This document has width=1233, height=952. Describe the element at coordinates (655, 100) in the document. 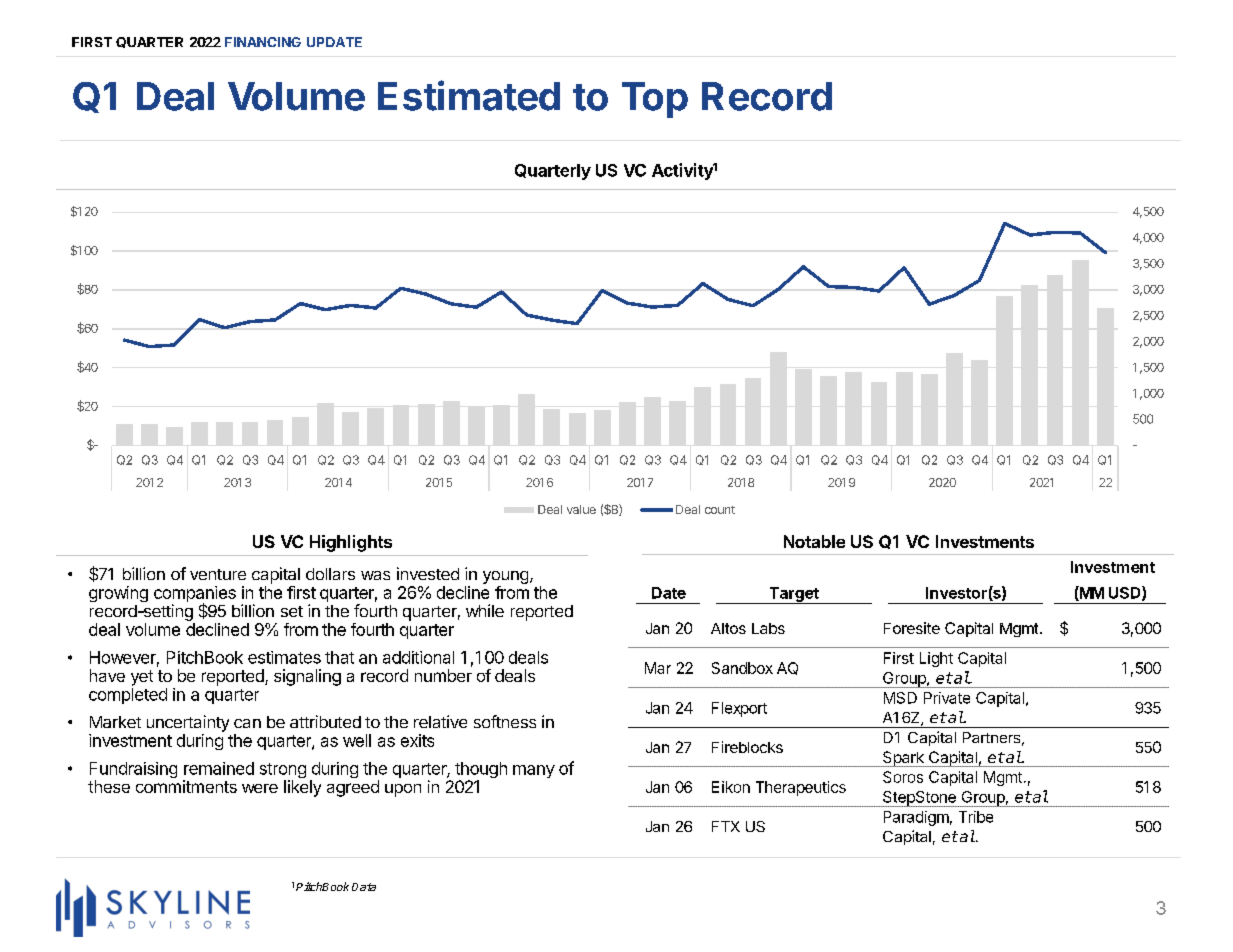

I see `Top` at that location.
